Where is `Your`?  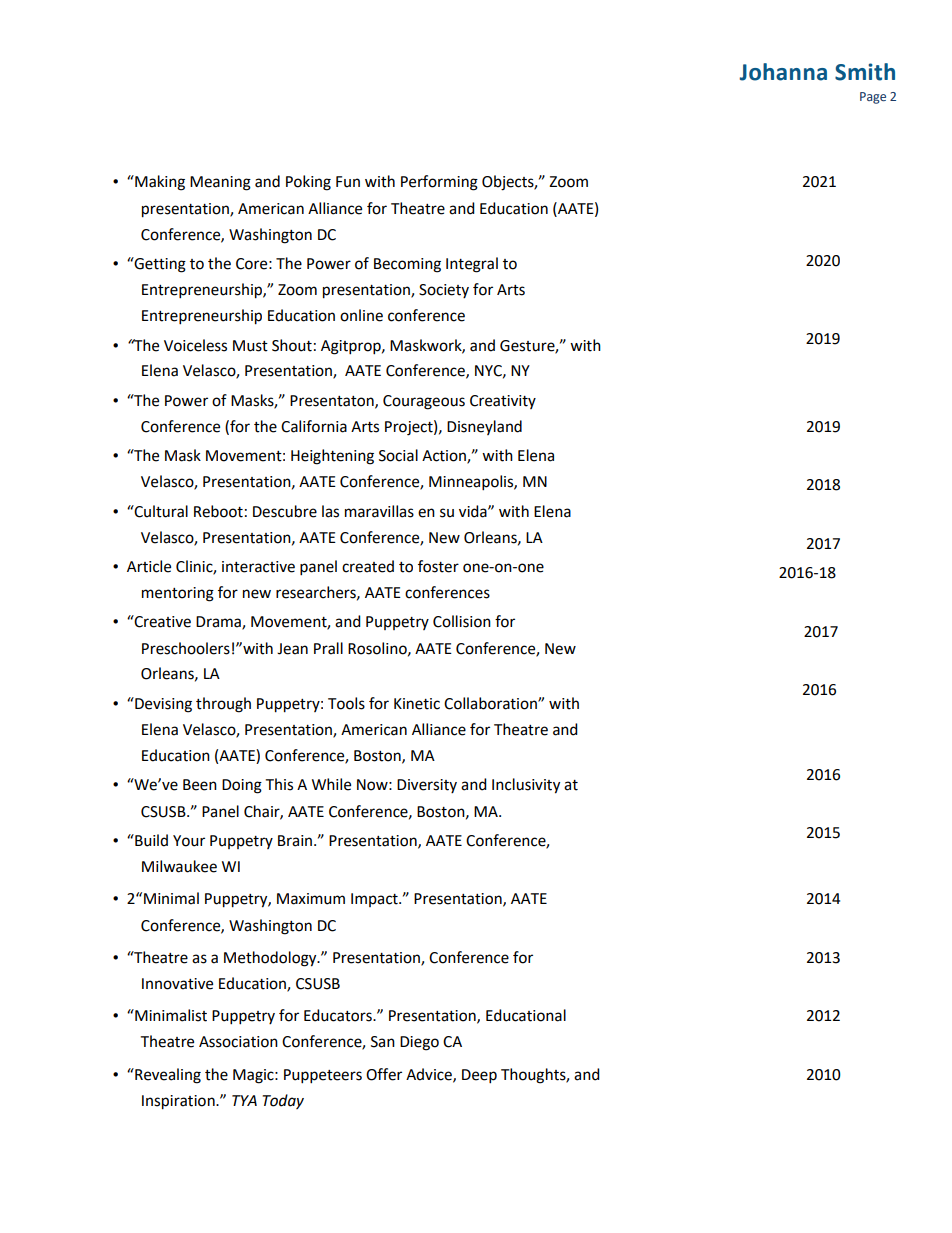 Your is located at coordinates (189, 841).
